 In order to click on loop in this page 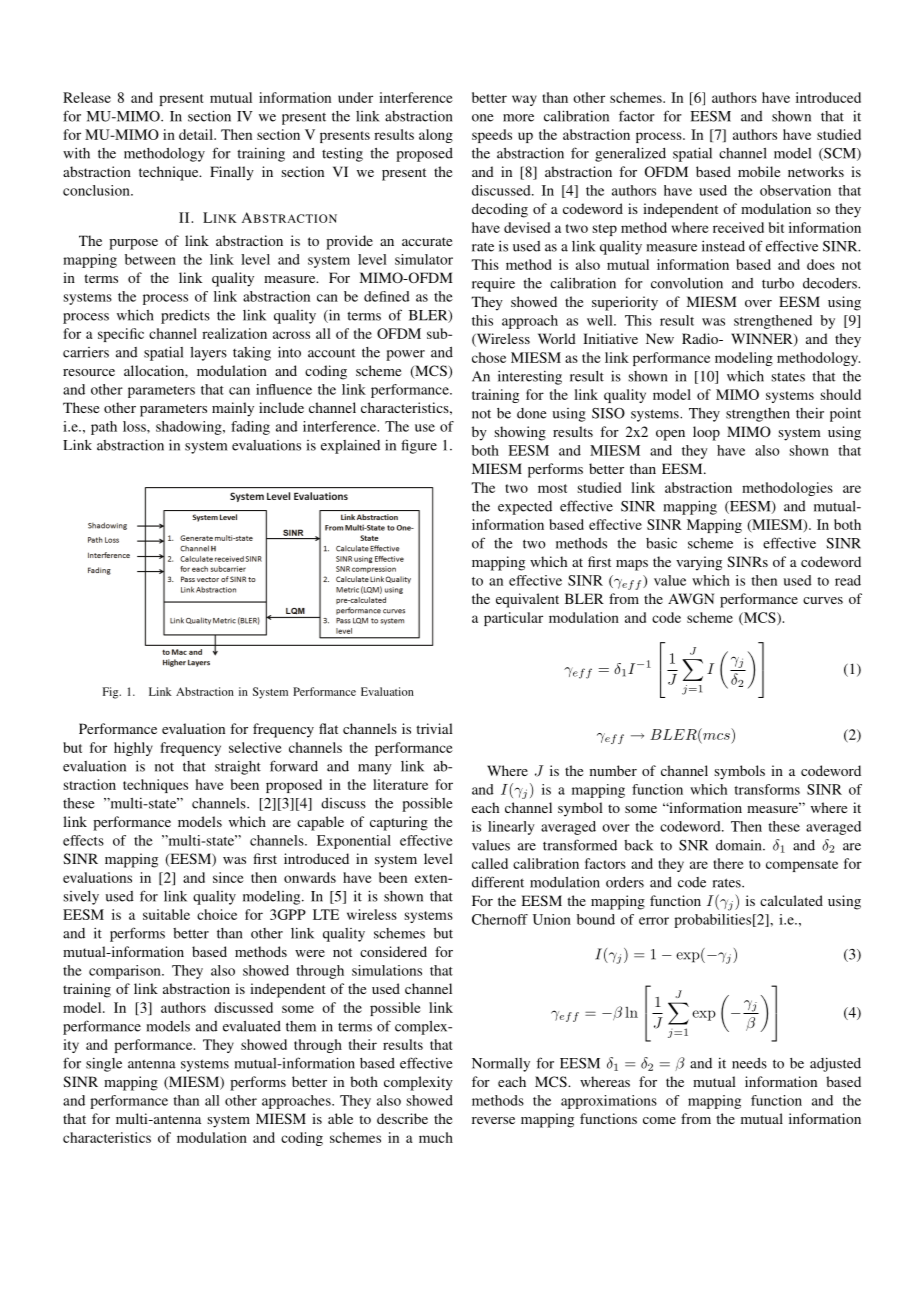, I will do `click(706, 433)`.
